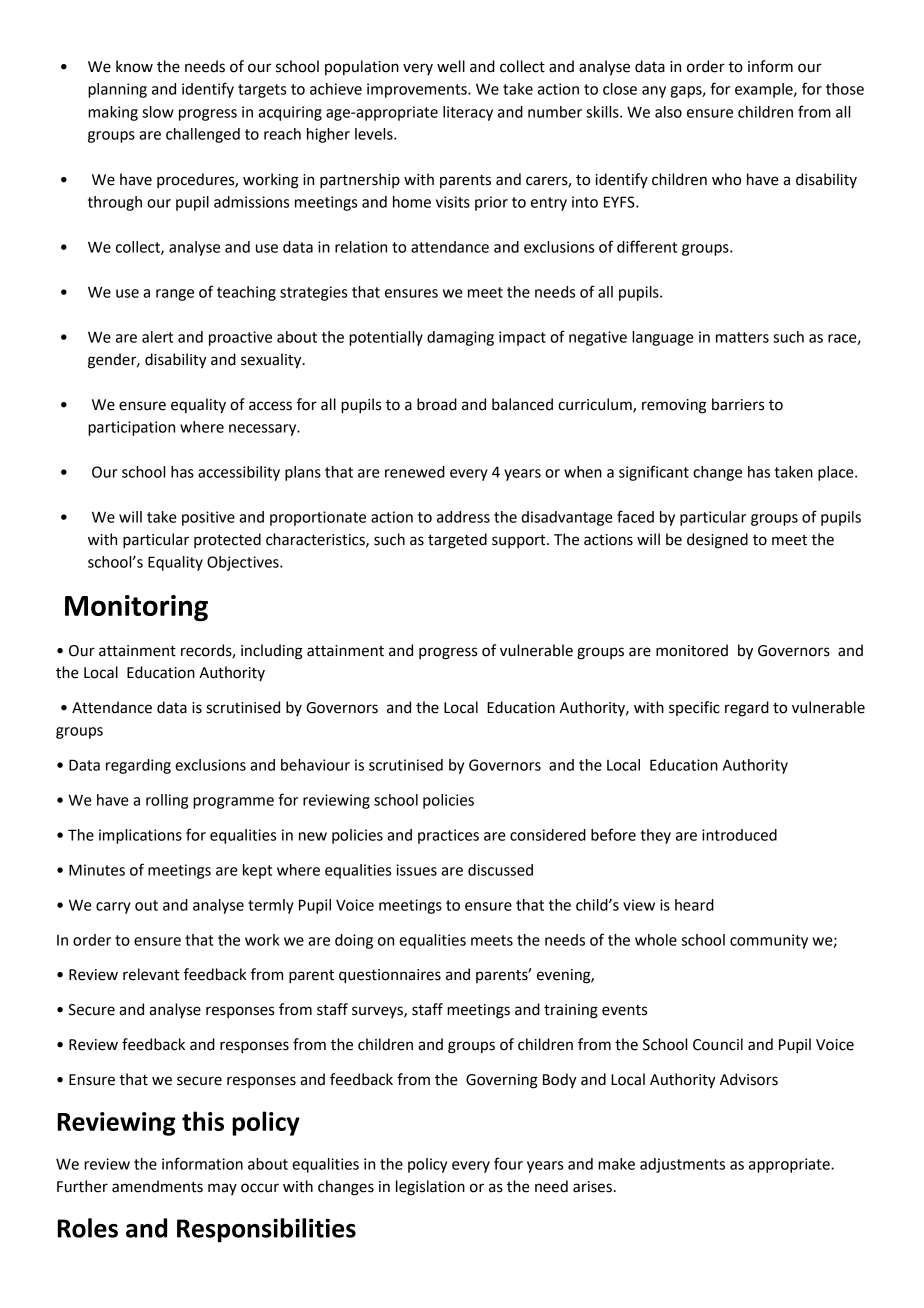 The image size is (924, 1308). I want to click on literacy, so click(468, 113).
